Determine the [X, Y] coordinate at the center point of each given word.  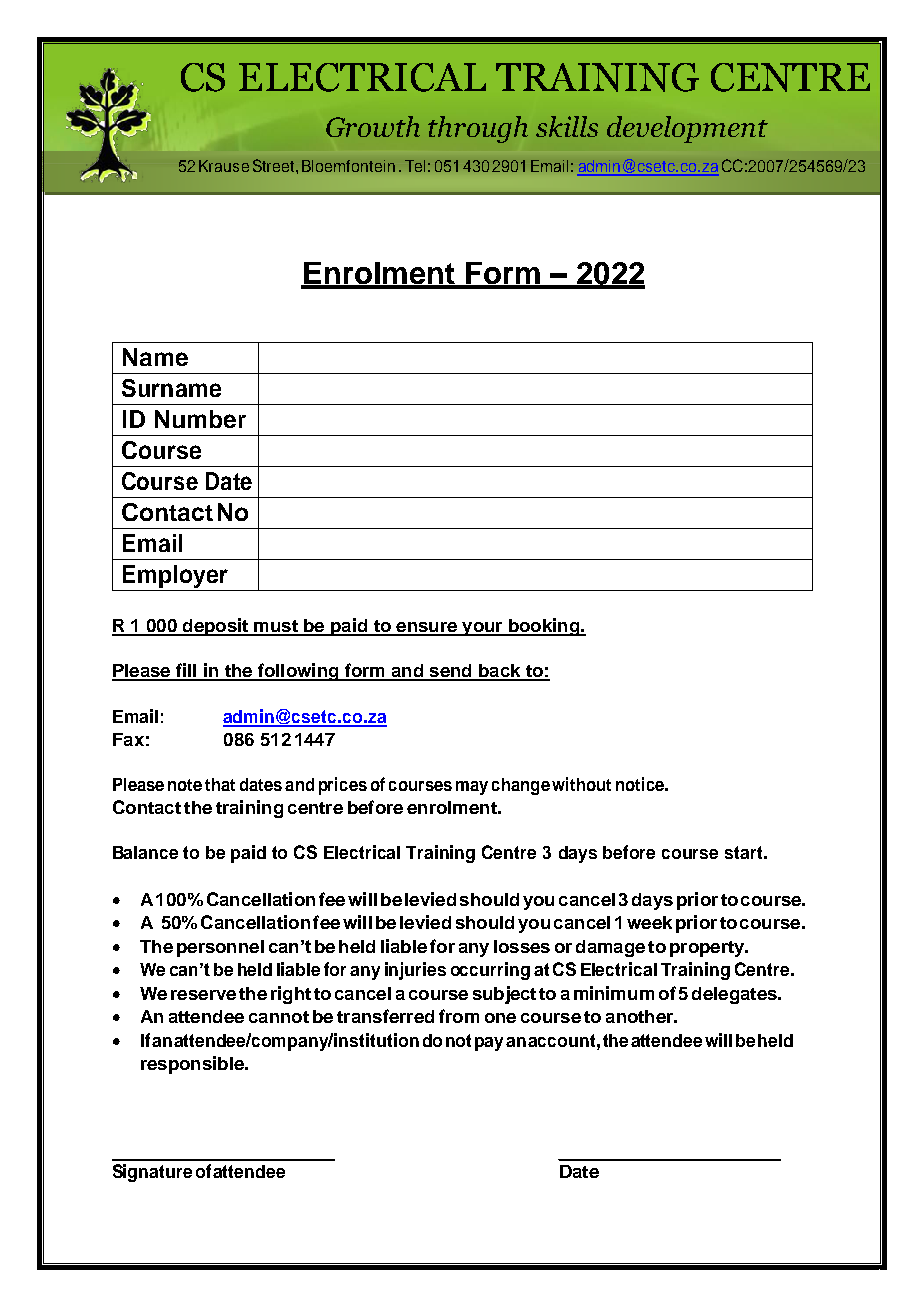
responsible [193, 1065]
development [687, 129]
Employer [175, 578]
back [499, 672]
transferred [385, 1016]
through [478, 129]
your [482, 629]
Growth [373, 126]
